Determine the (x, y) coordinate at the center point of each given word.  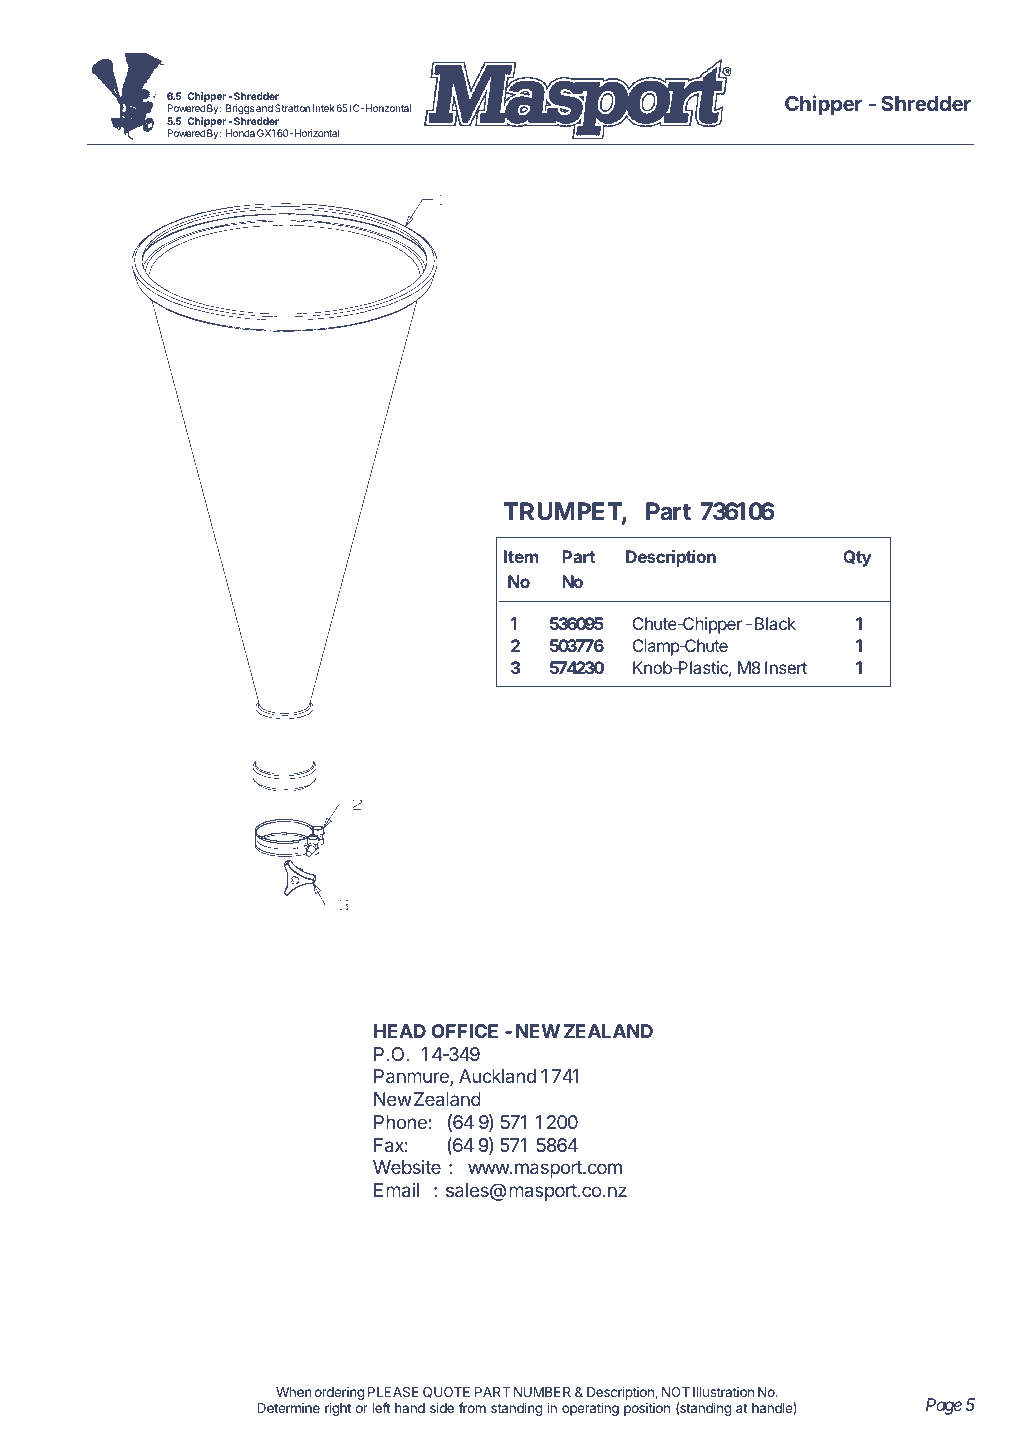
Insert (786, 667)
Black (775, 623)
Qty (857, 558)
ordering (339, 1395)
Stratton (292, 108)
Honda (240, 133)
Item (521, 556)
